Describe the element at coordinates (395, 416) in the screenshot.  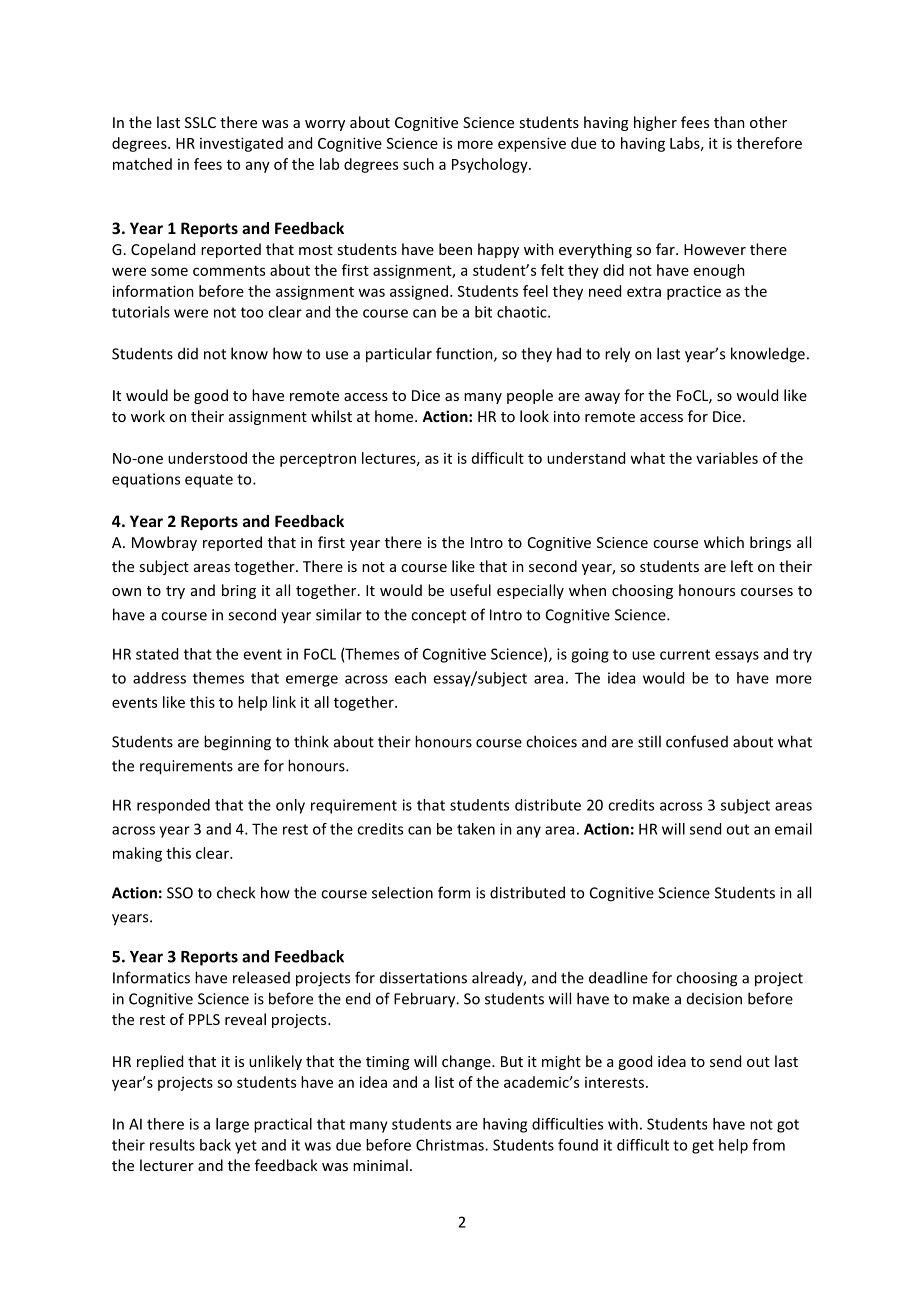
I see `home` at that location.
